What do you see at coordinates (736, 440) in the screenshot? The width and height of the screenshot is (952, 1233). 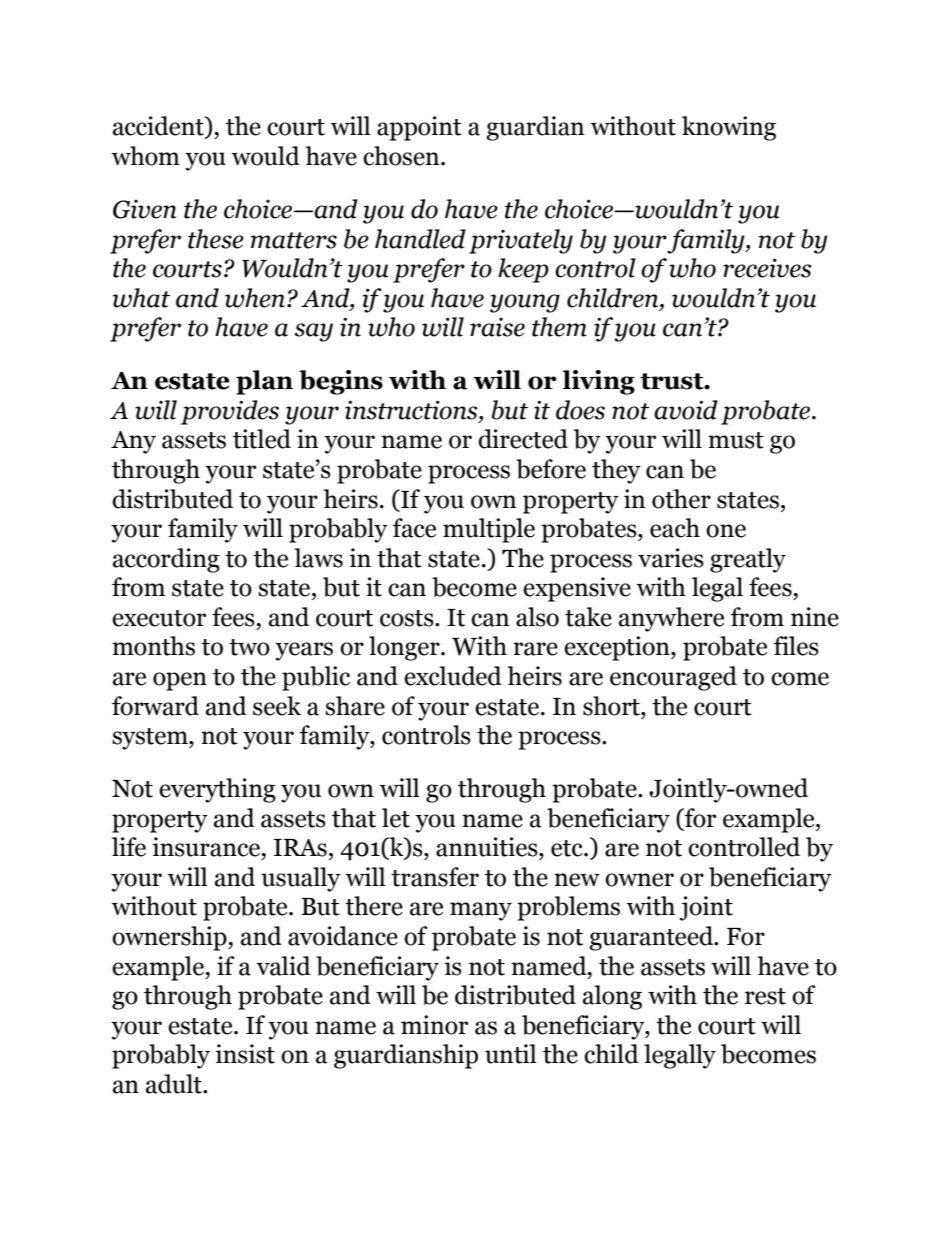 I see `must` at bounding box center [736, 440].
